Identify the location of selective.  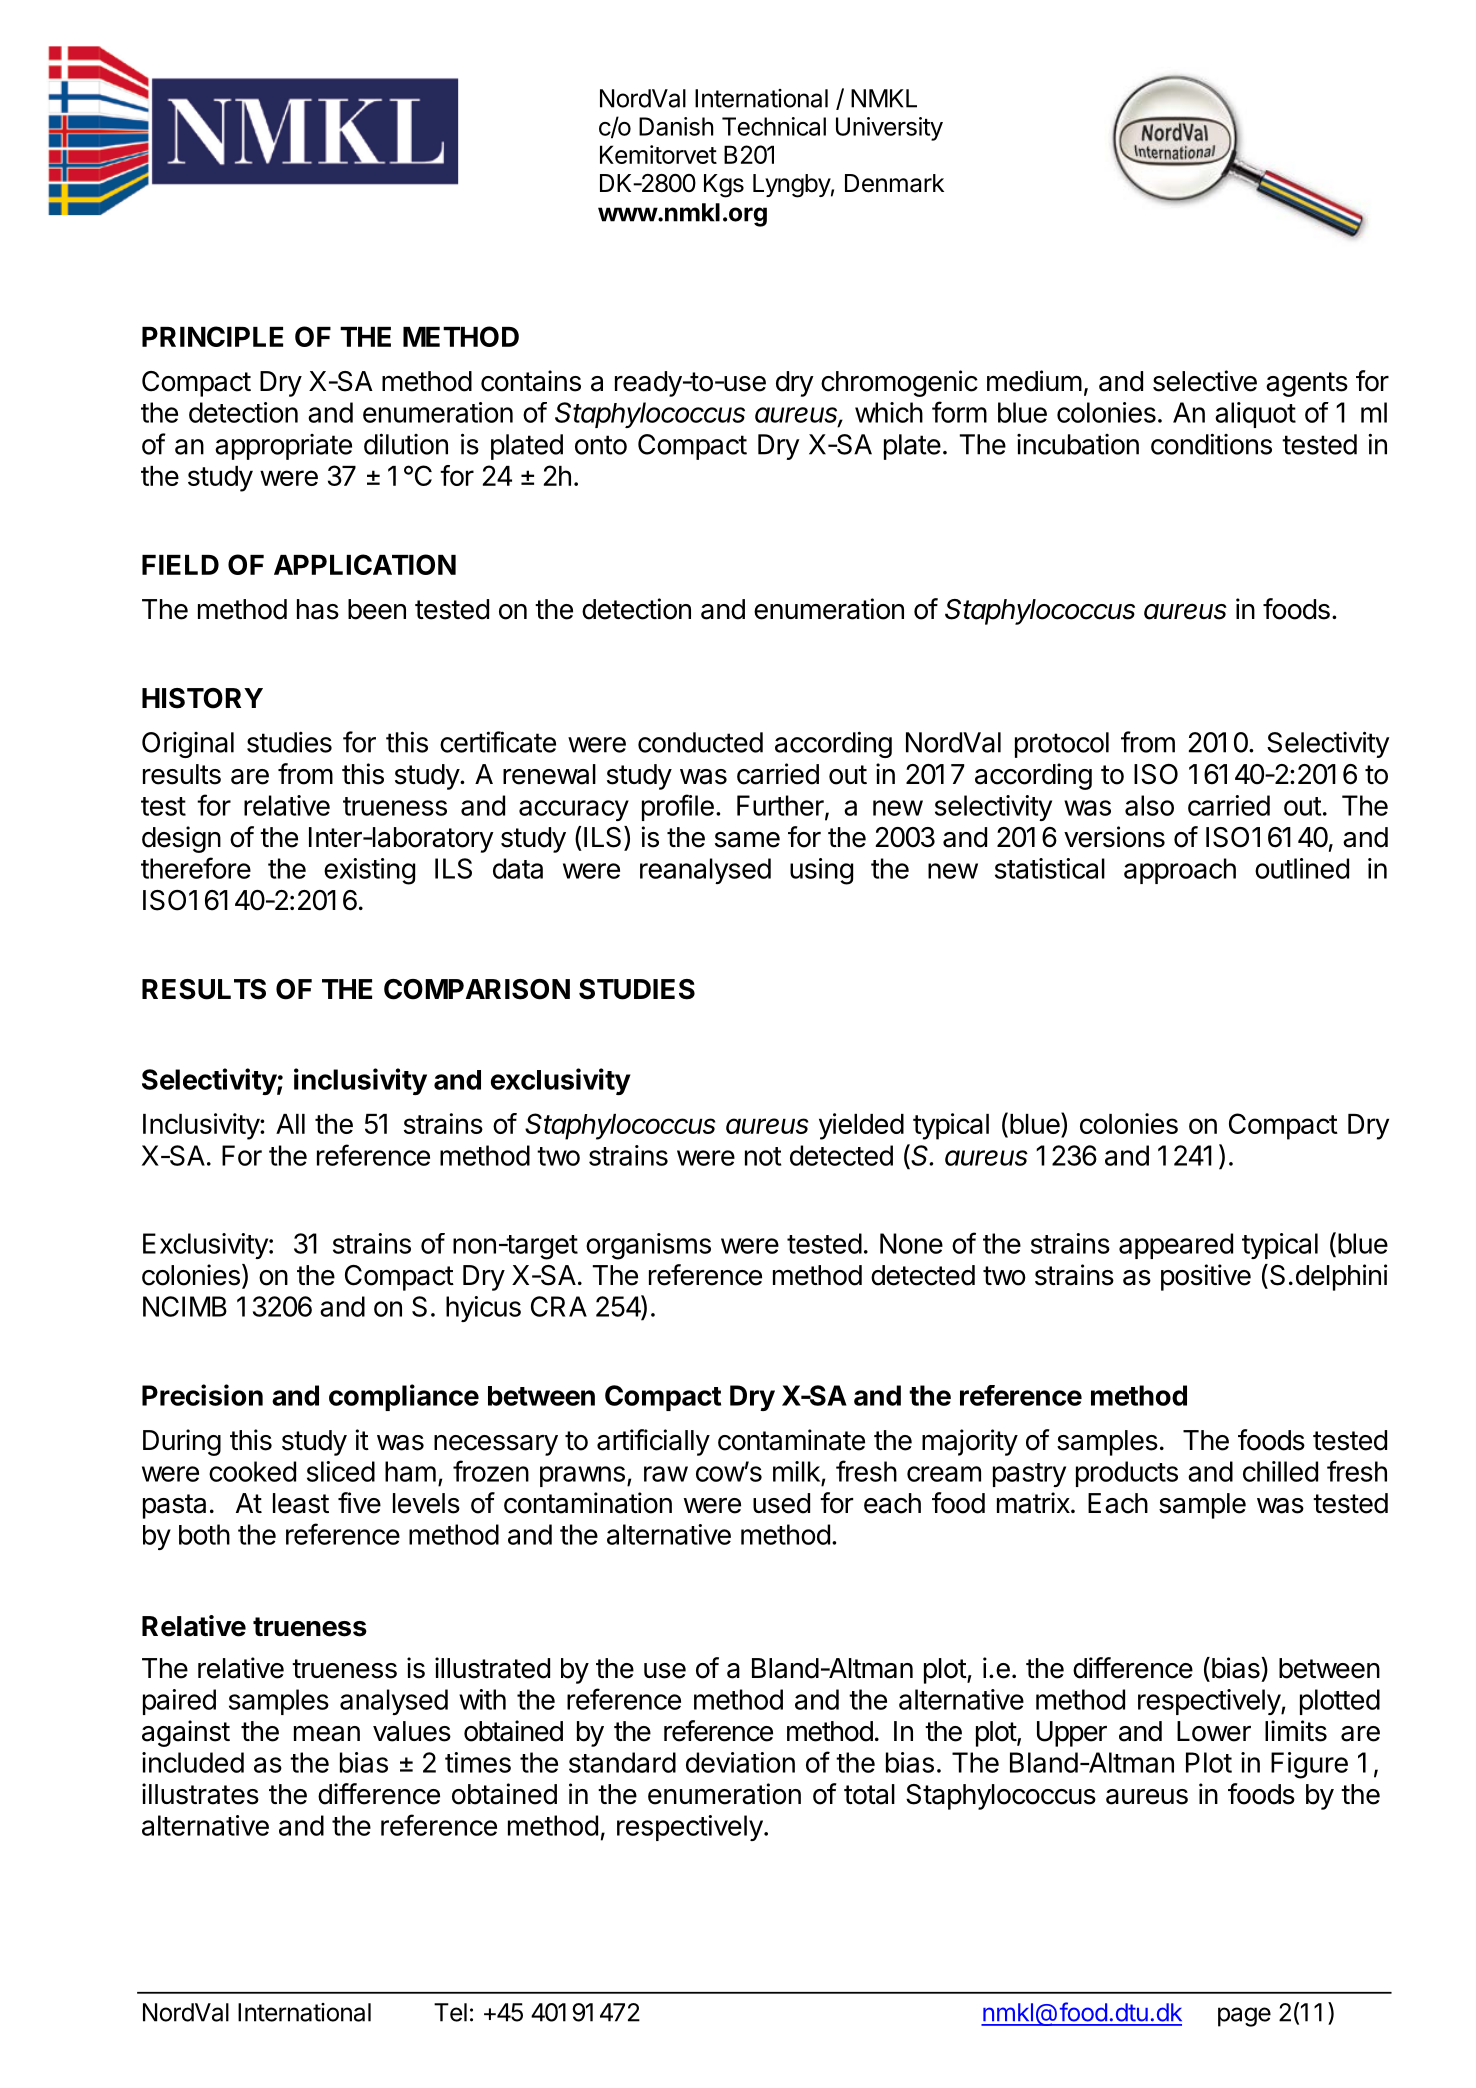
(1205, 381).
